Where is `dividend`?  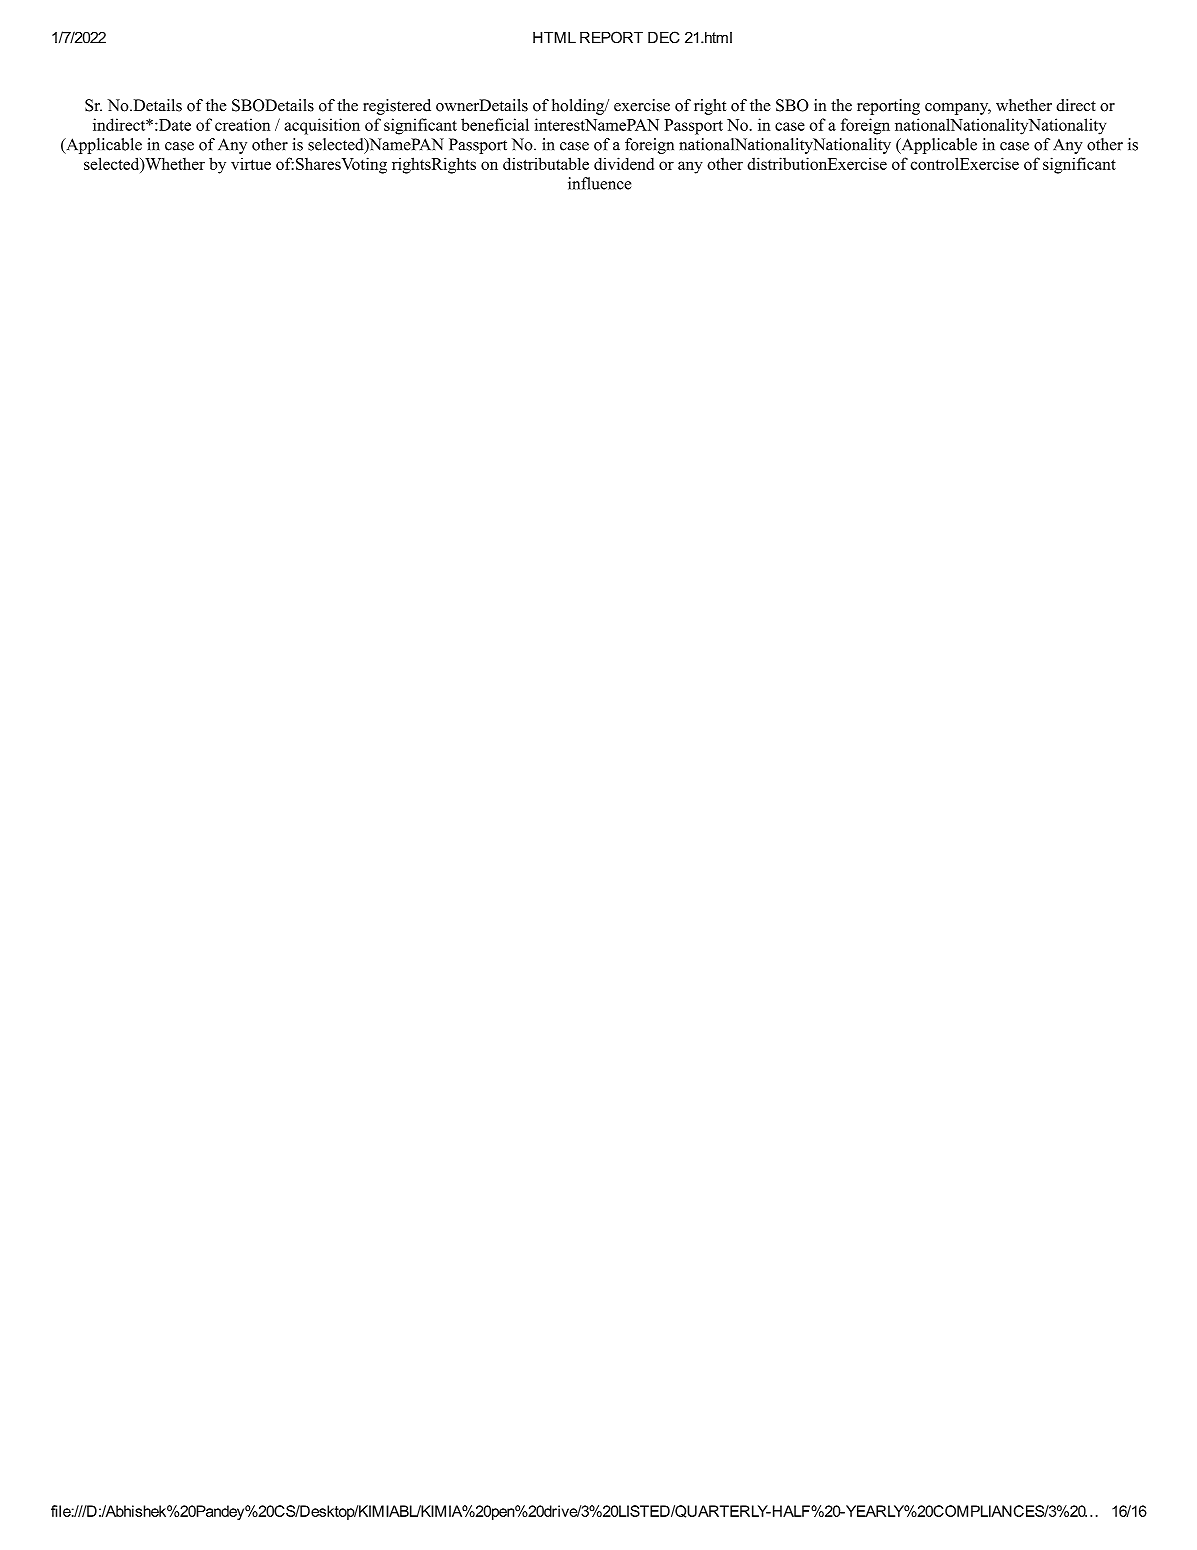 dividend is located at coordinates (624, 163).
